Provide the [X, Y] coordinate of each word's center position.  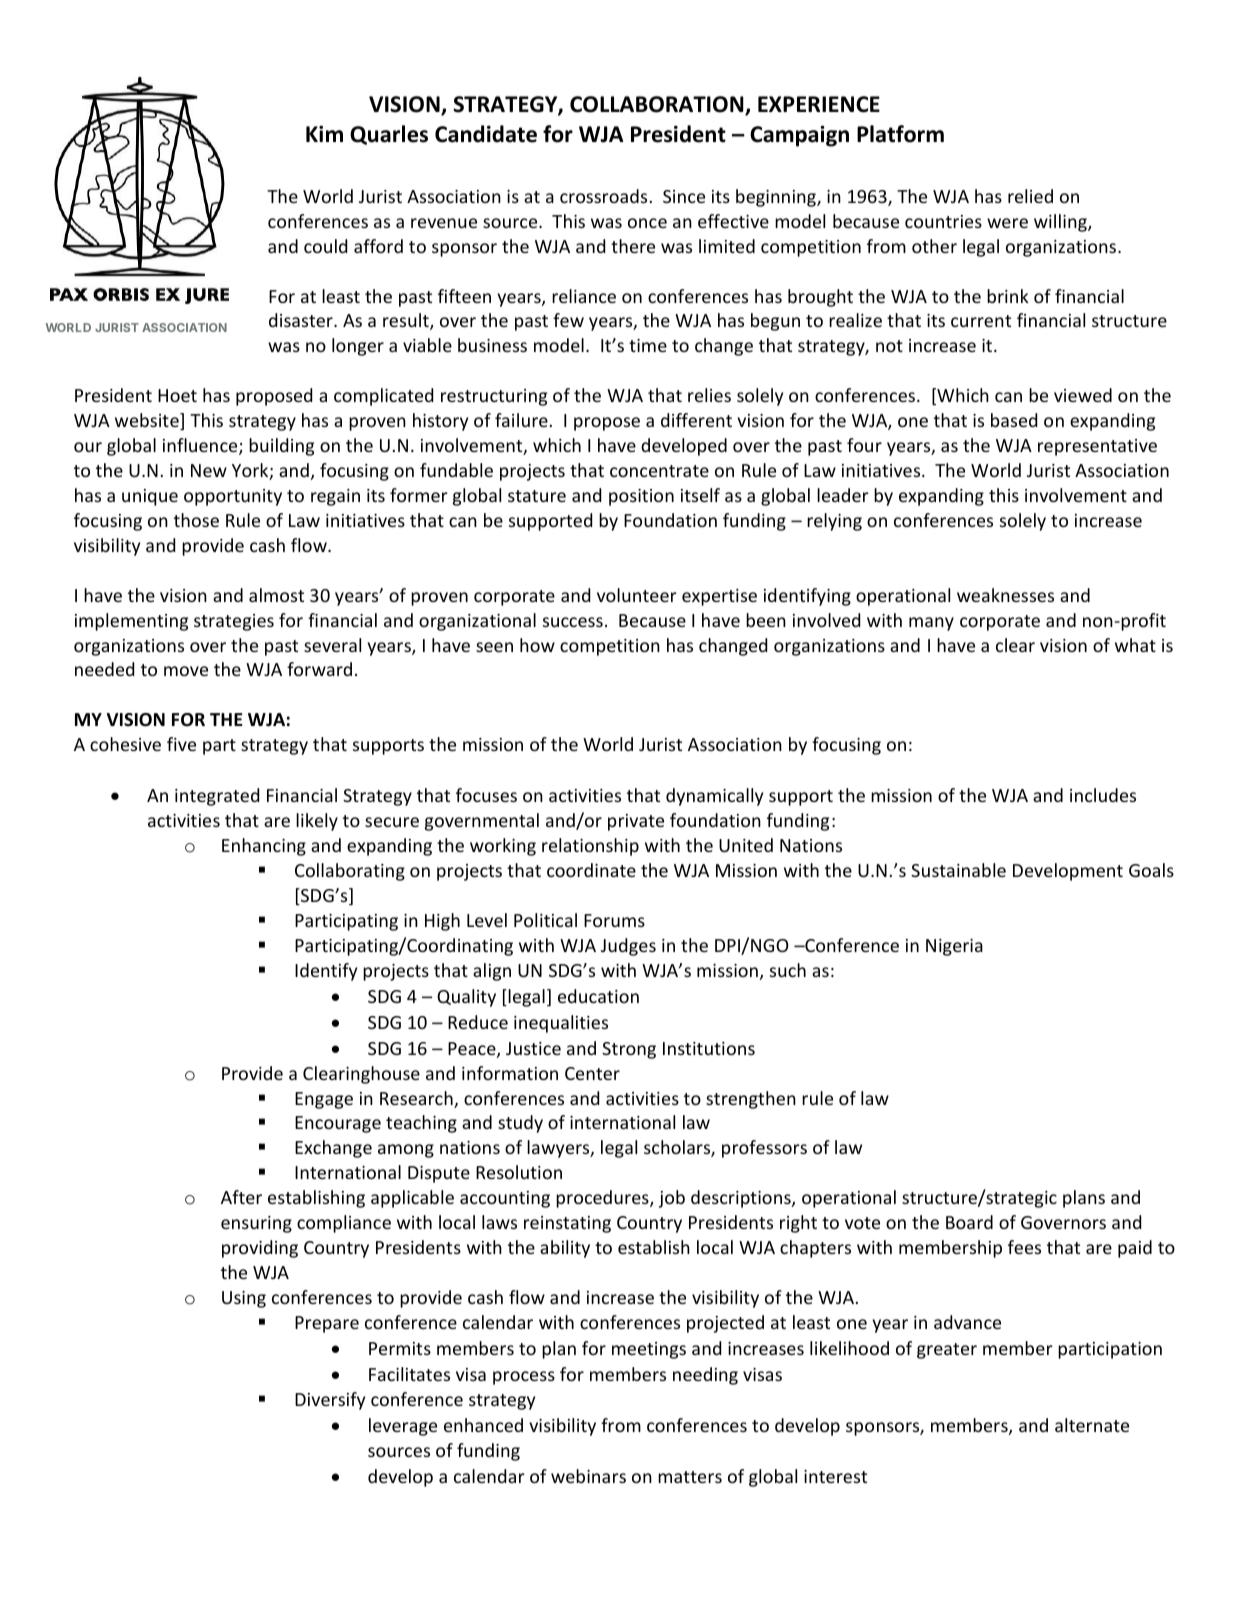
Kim [324, 133]
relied [1030, 196]
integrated [217, 797]
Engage [324, 1100]
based [1014, 420]
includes [1103, 795]
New [209, 470]
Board [969, 1222]
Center [592, 1073]
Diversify [330, 1401]
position [641, 497]
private [636, 822]
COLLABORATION [658, 105]
